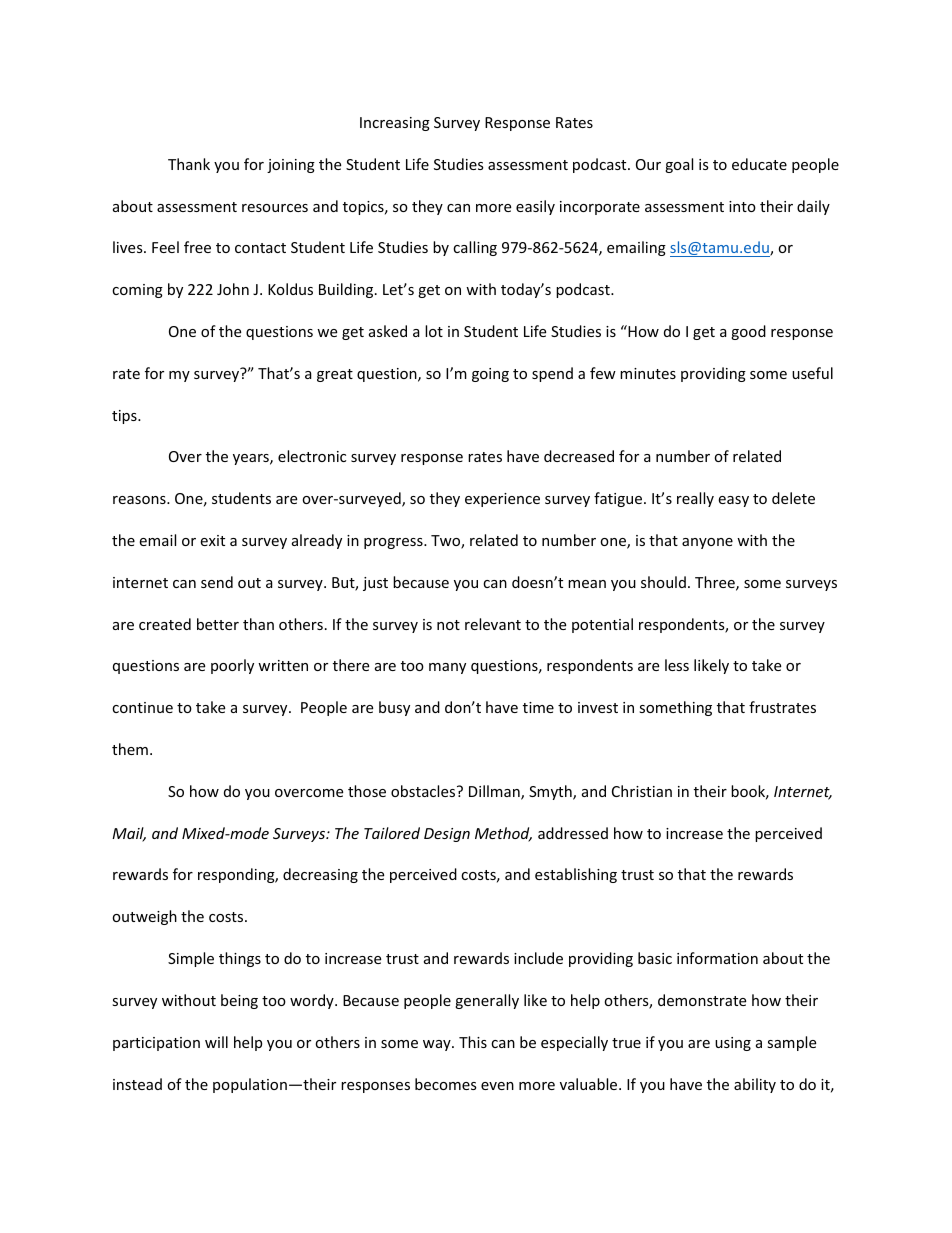  I want to click on joining, so click(291, 166).
